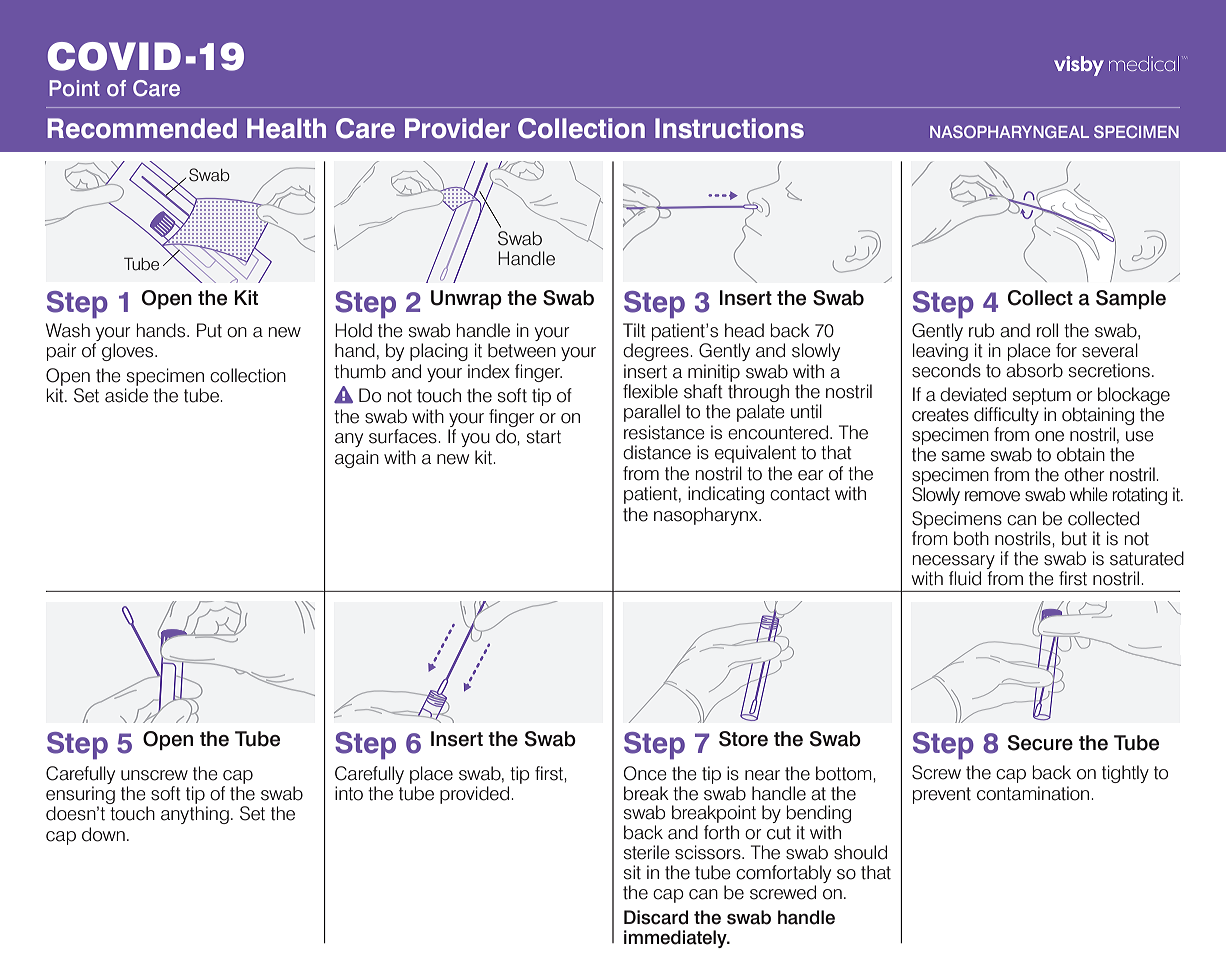  I want to click on aside, so click(126, 395).
